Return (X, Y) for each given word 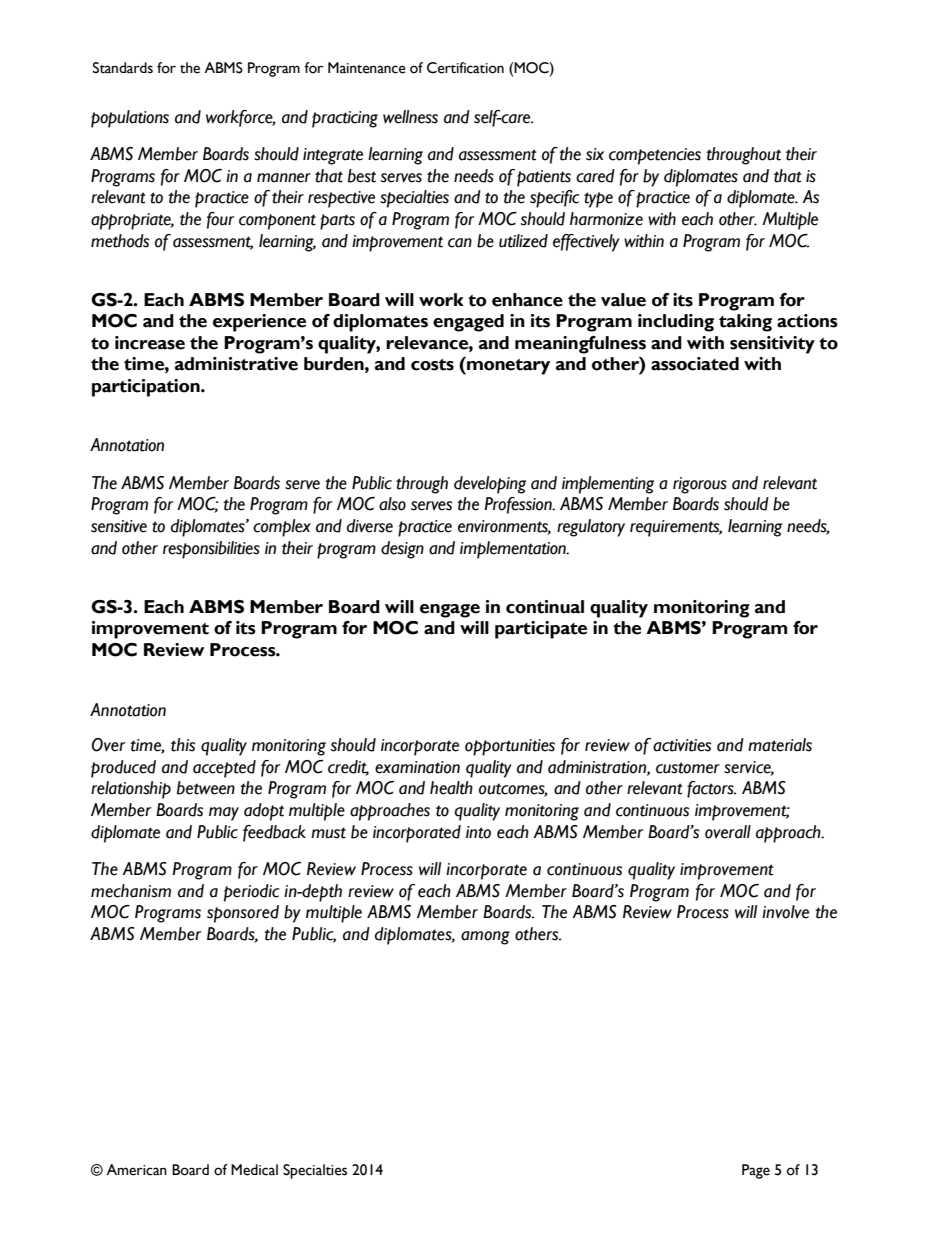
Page (756, 1171)
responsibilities (211, 550)
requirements (676, 528)
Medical (254, 1170)
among (485, 938)
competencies (655, 156)
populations (130, 119)
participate (541, 630)
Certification (465, 68)
